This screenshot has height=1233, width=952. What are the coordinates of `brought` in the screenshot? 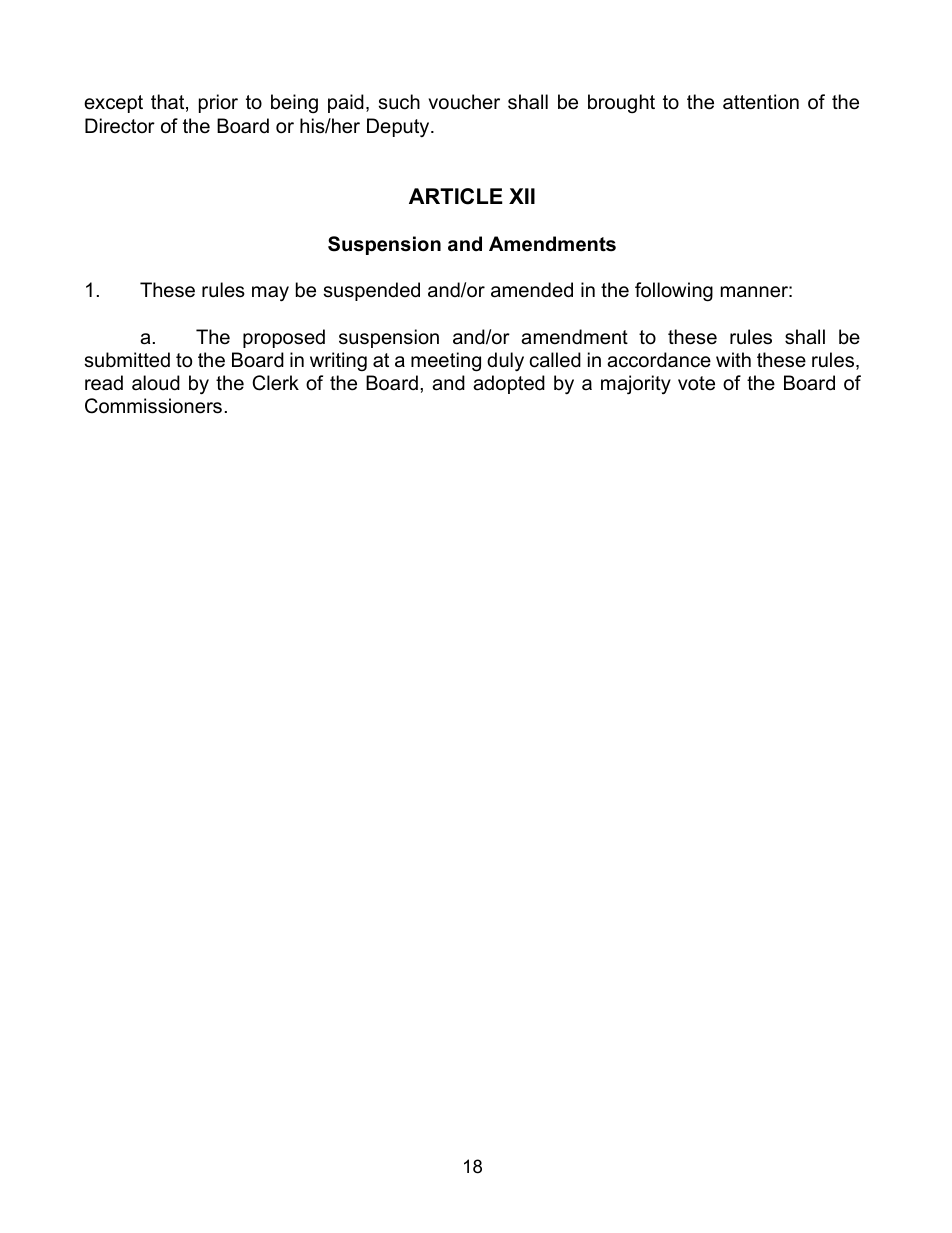 It's located at (621, 104).
